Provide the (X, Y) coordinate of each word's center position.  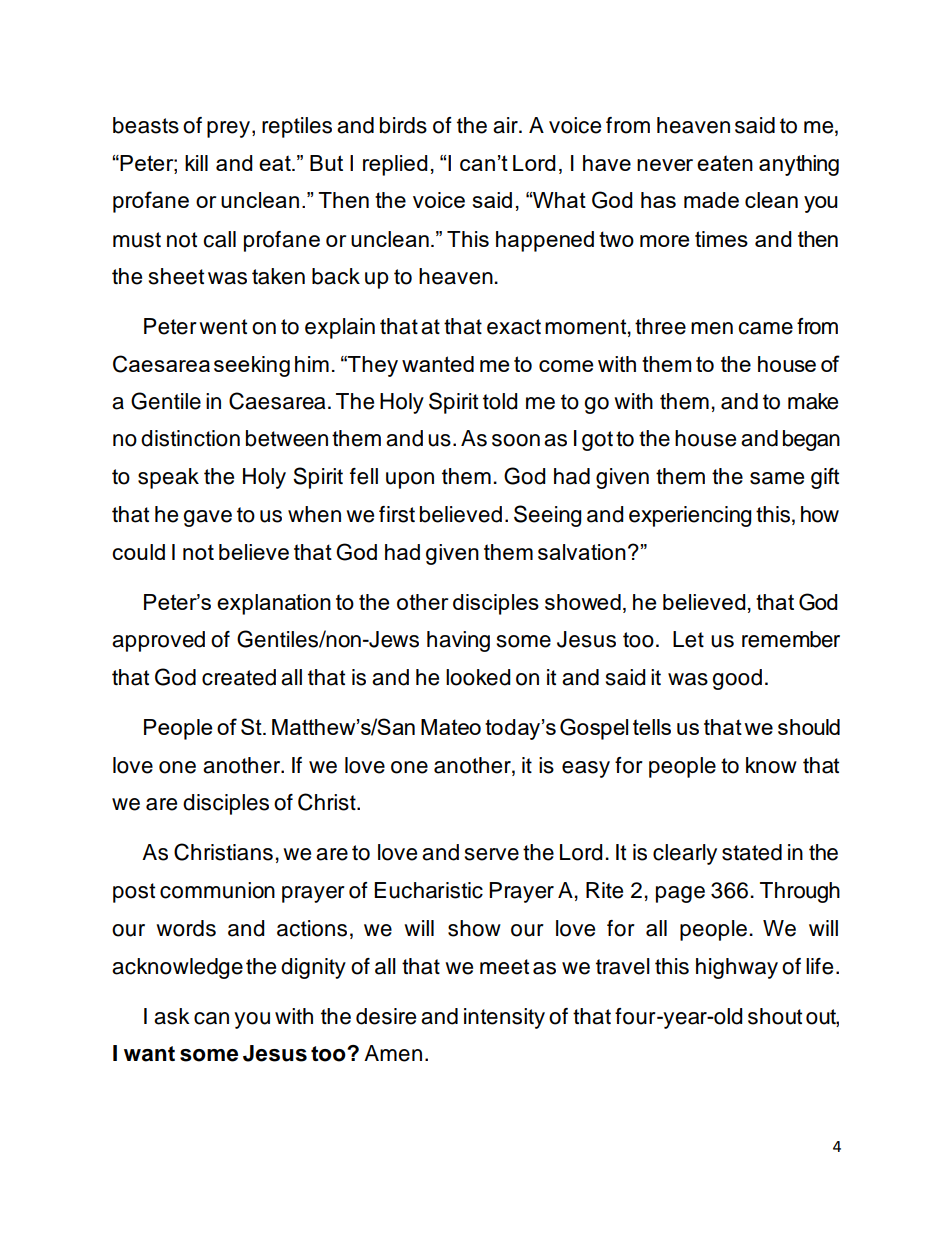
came (765, 328)
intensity (504, 1018)
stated (752, 852)
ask (172, 1016)
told (500, 401)
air (506, 125)
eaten (725, 163)
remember (791, 639)
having (458, 641)
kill (196, 163)
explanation (274, 604)
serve (492, 854)
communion (217, 890)
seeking (252, 366)
